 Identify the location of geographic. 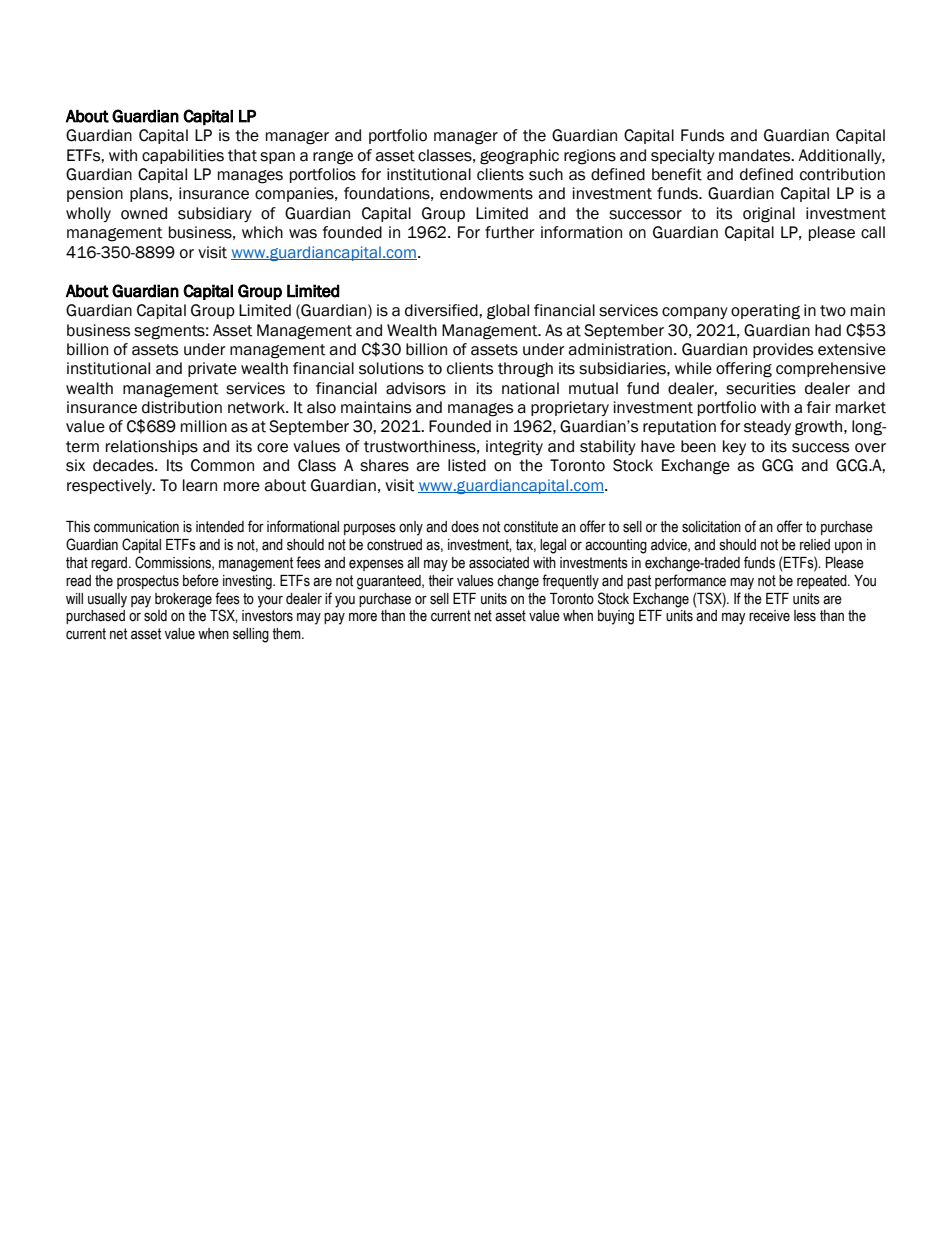
(519, 157).
